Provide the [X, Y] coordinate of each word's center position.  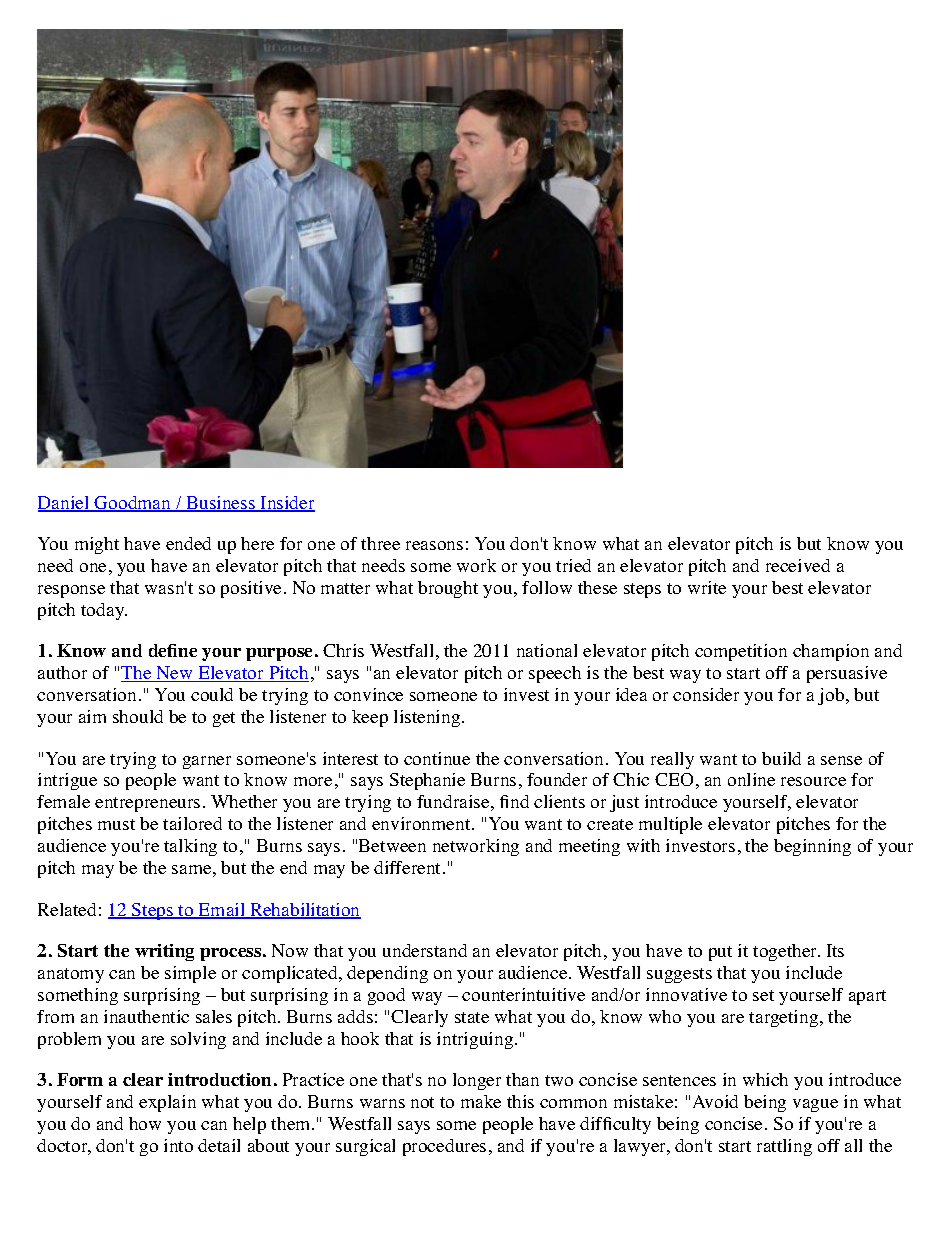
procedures [444, 1147]
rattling [784, 1147]
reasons [434, 545]
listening [428, 718]
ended [188, 543]
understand [425, 950]
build [781, 758]
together [786, 952]
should [138, 716]
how [145, 1123]
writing [164, 952]
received [798, 565]
